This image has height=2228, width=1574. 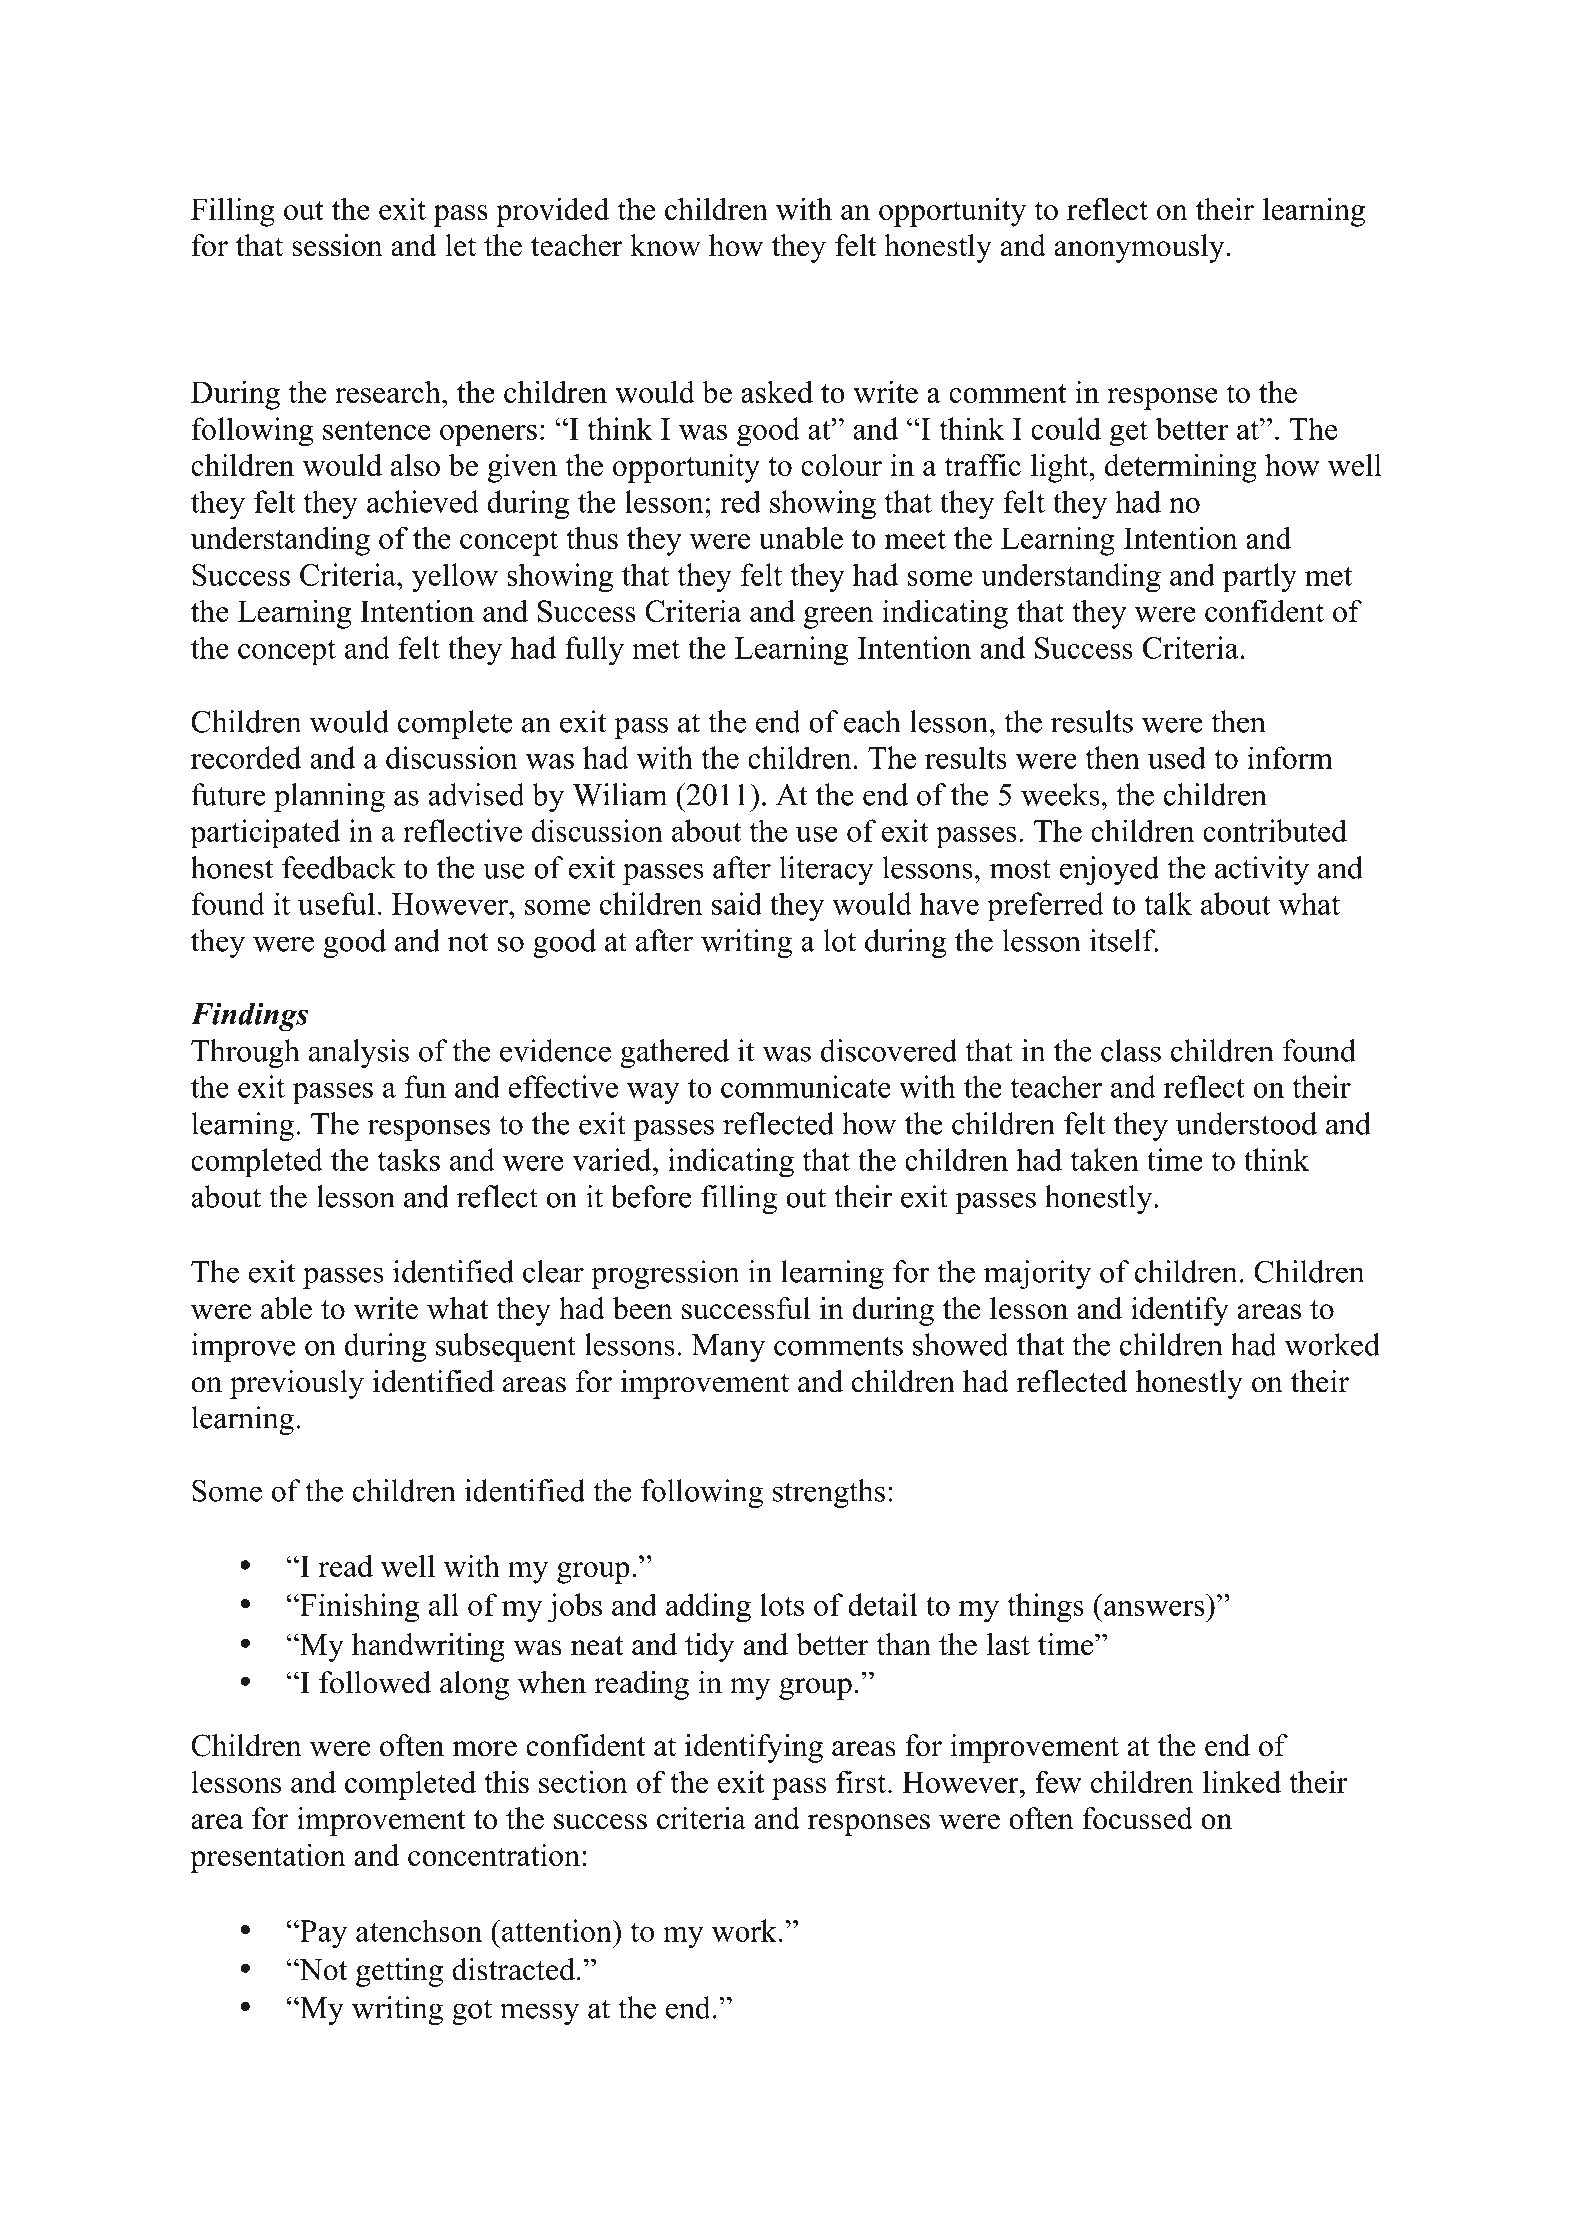 I want to click on planning, so click(x=329, y=797).
